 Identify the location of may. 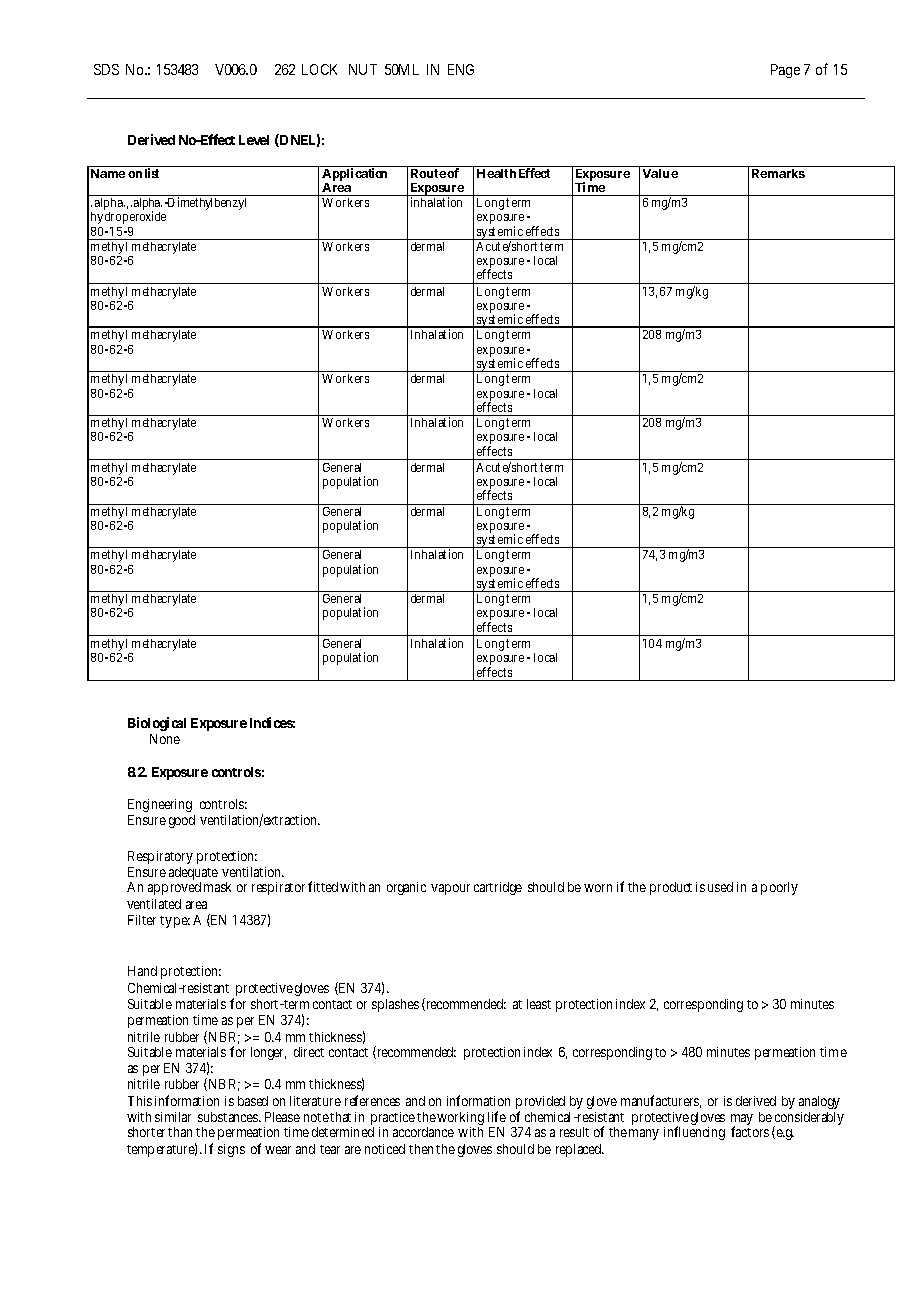
(742, 1121).
